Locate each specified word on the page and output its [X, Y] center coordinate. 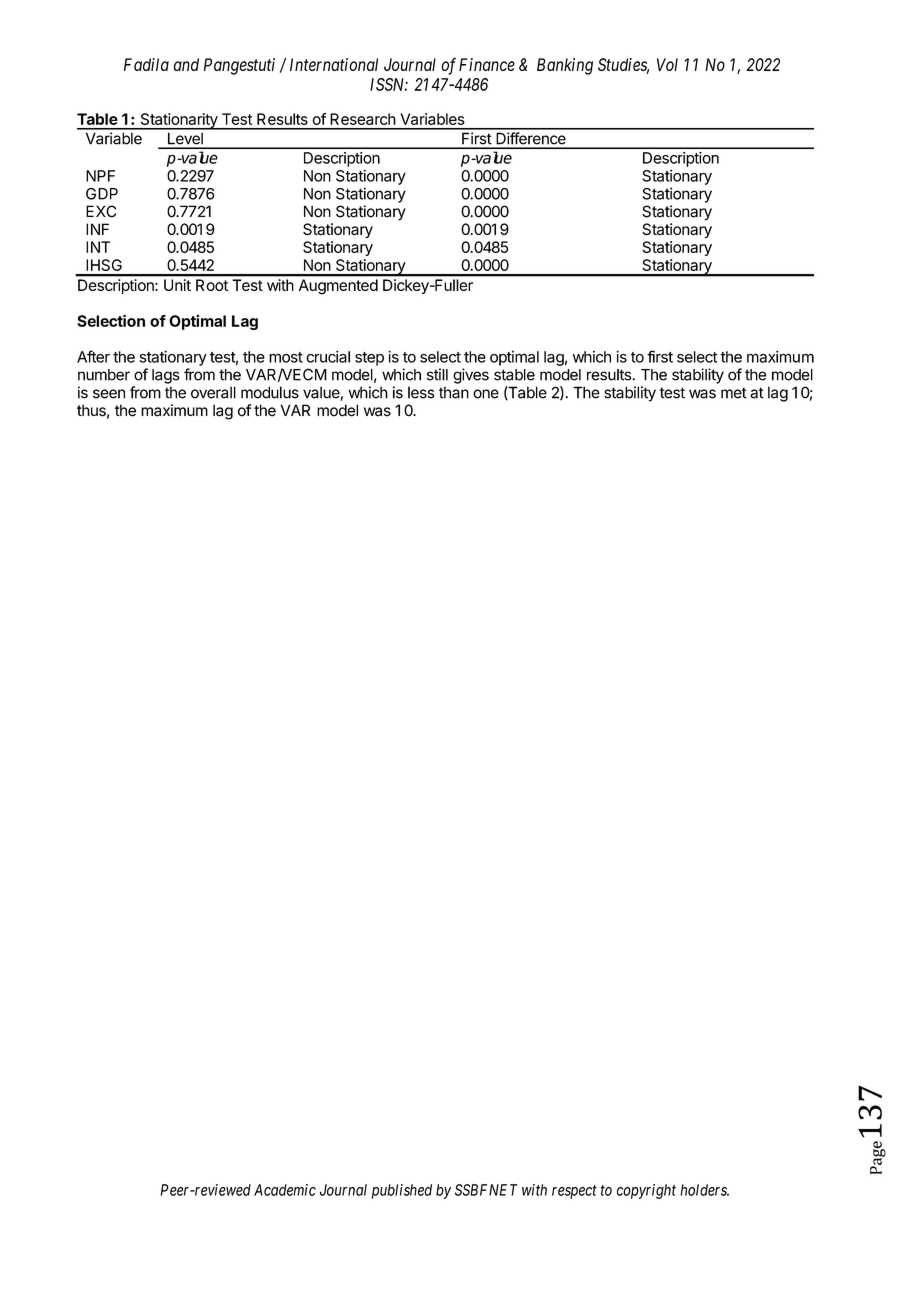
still [437, 374]
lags [166, 376]
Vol [667, 64]
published [401, 1191]
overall [213, 392]
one [486, 394]
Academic [285, 1190]
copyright [646, 1191]
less [421, 392]
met [734, 393]
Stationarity [179, 121]
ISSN [389, 84]
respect [574, 1192]
